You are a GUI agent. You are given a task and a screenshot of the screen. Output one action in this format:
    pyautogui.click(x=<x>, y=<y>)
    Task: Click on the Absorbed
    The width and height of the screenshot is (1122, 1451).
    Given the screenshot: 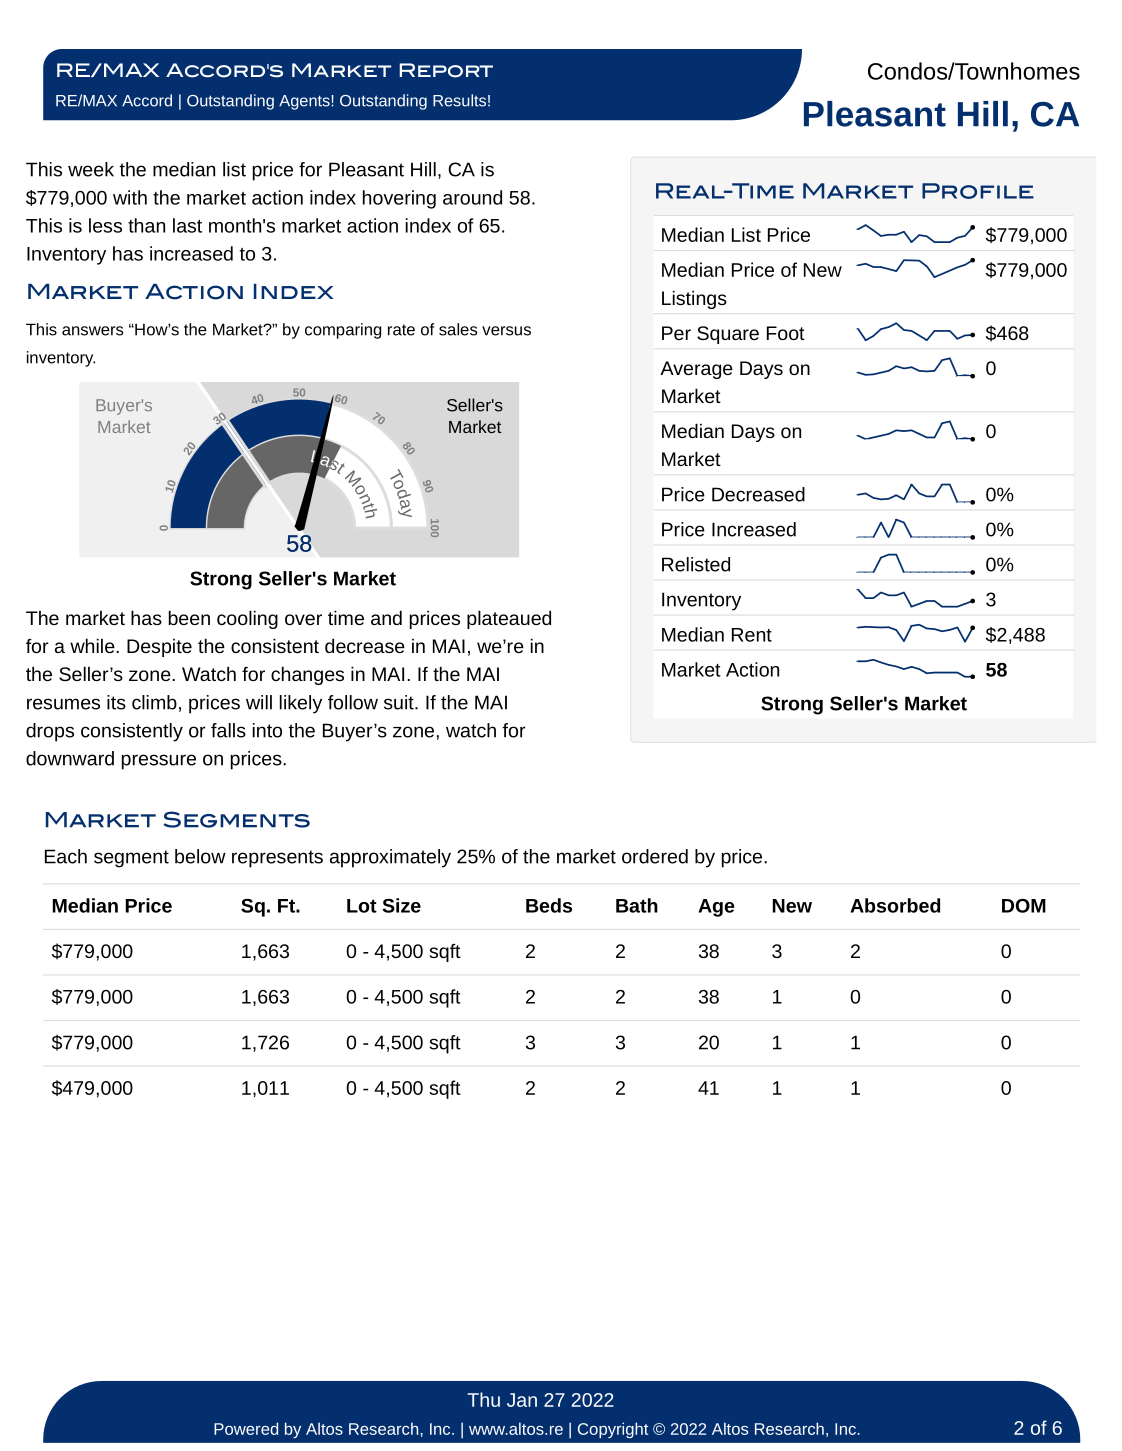 What is the action you would take?
    pyautogui.click(x=895, y=905)
